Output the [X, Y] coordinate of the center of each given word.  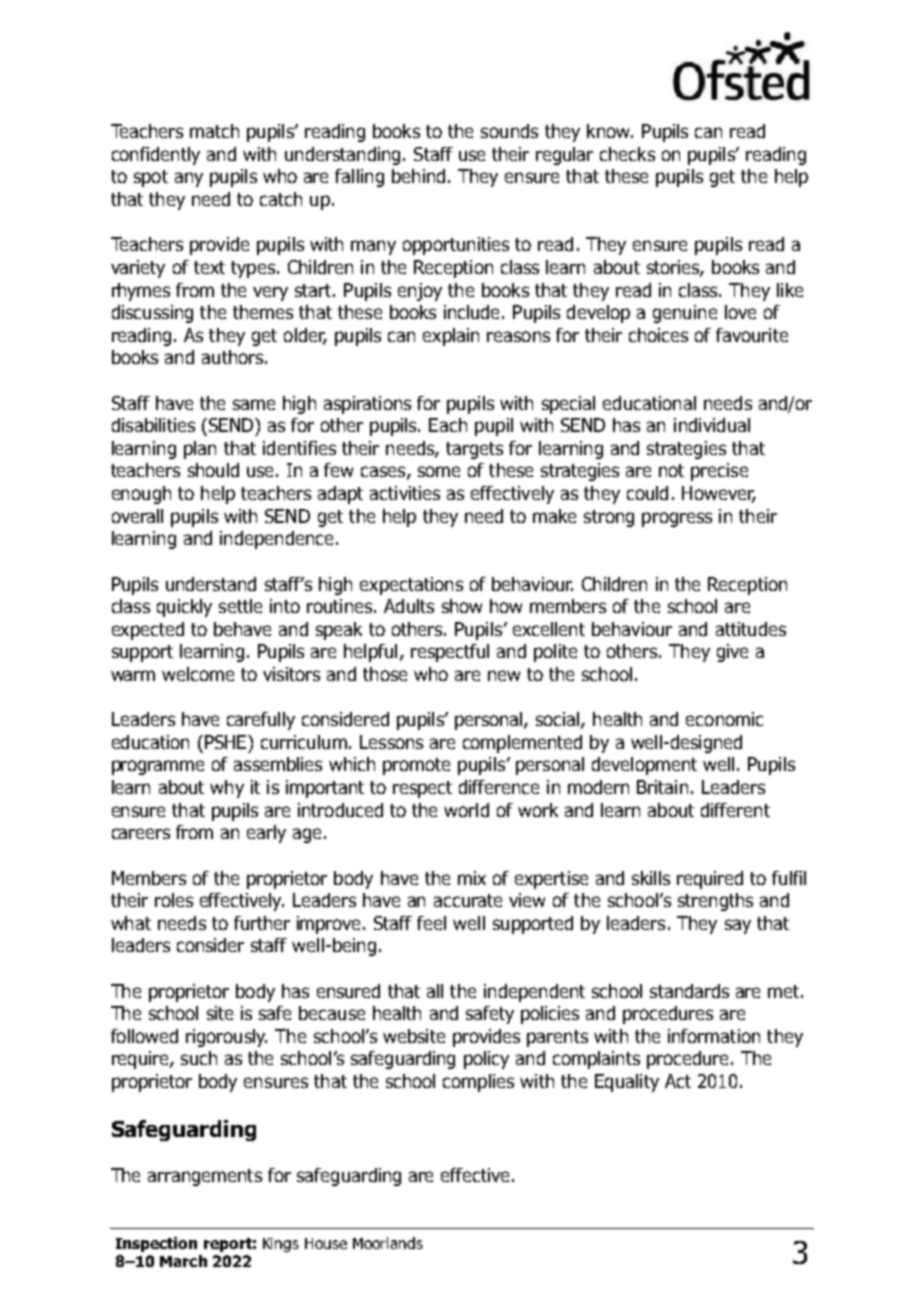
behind [418, 176]
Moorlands [388, 1243]
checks [627, 154]
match [214, 131]
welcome [198, 674]
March [183, 1261]
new [504, 675]
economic [724, 719]
